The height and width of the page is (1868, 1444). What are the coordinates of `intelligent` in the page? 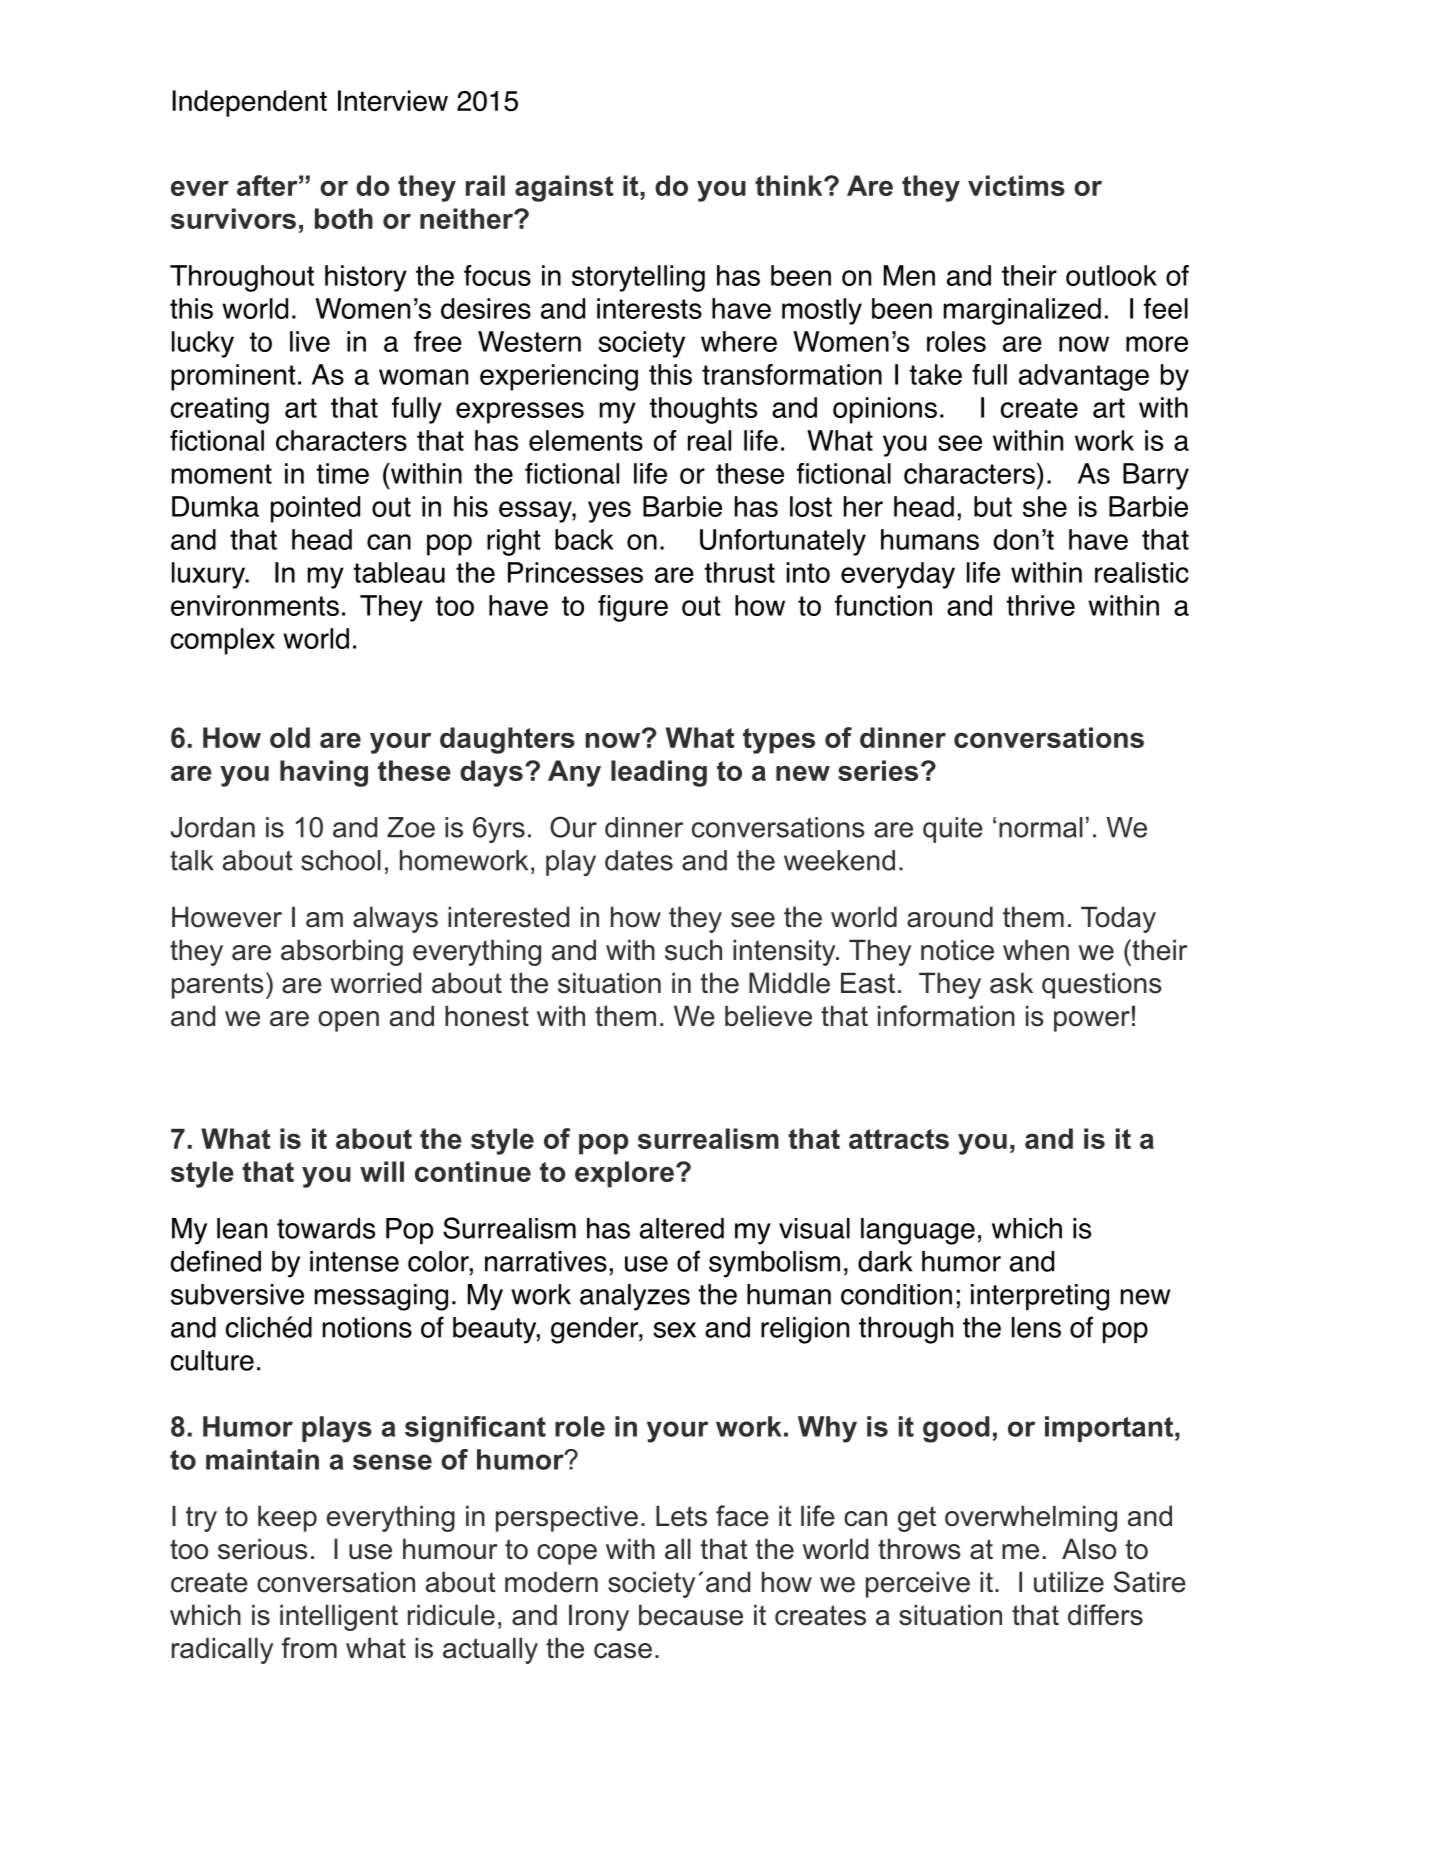 It's located at (339, 1617).
